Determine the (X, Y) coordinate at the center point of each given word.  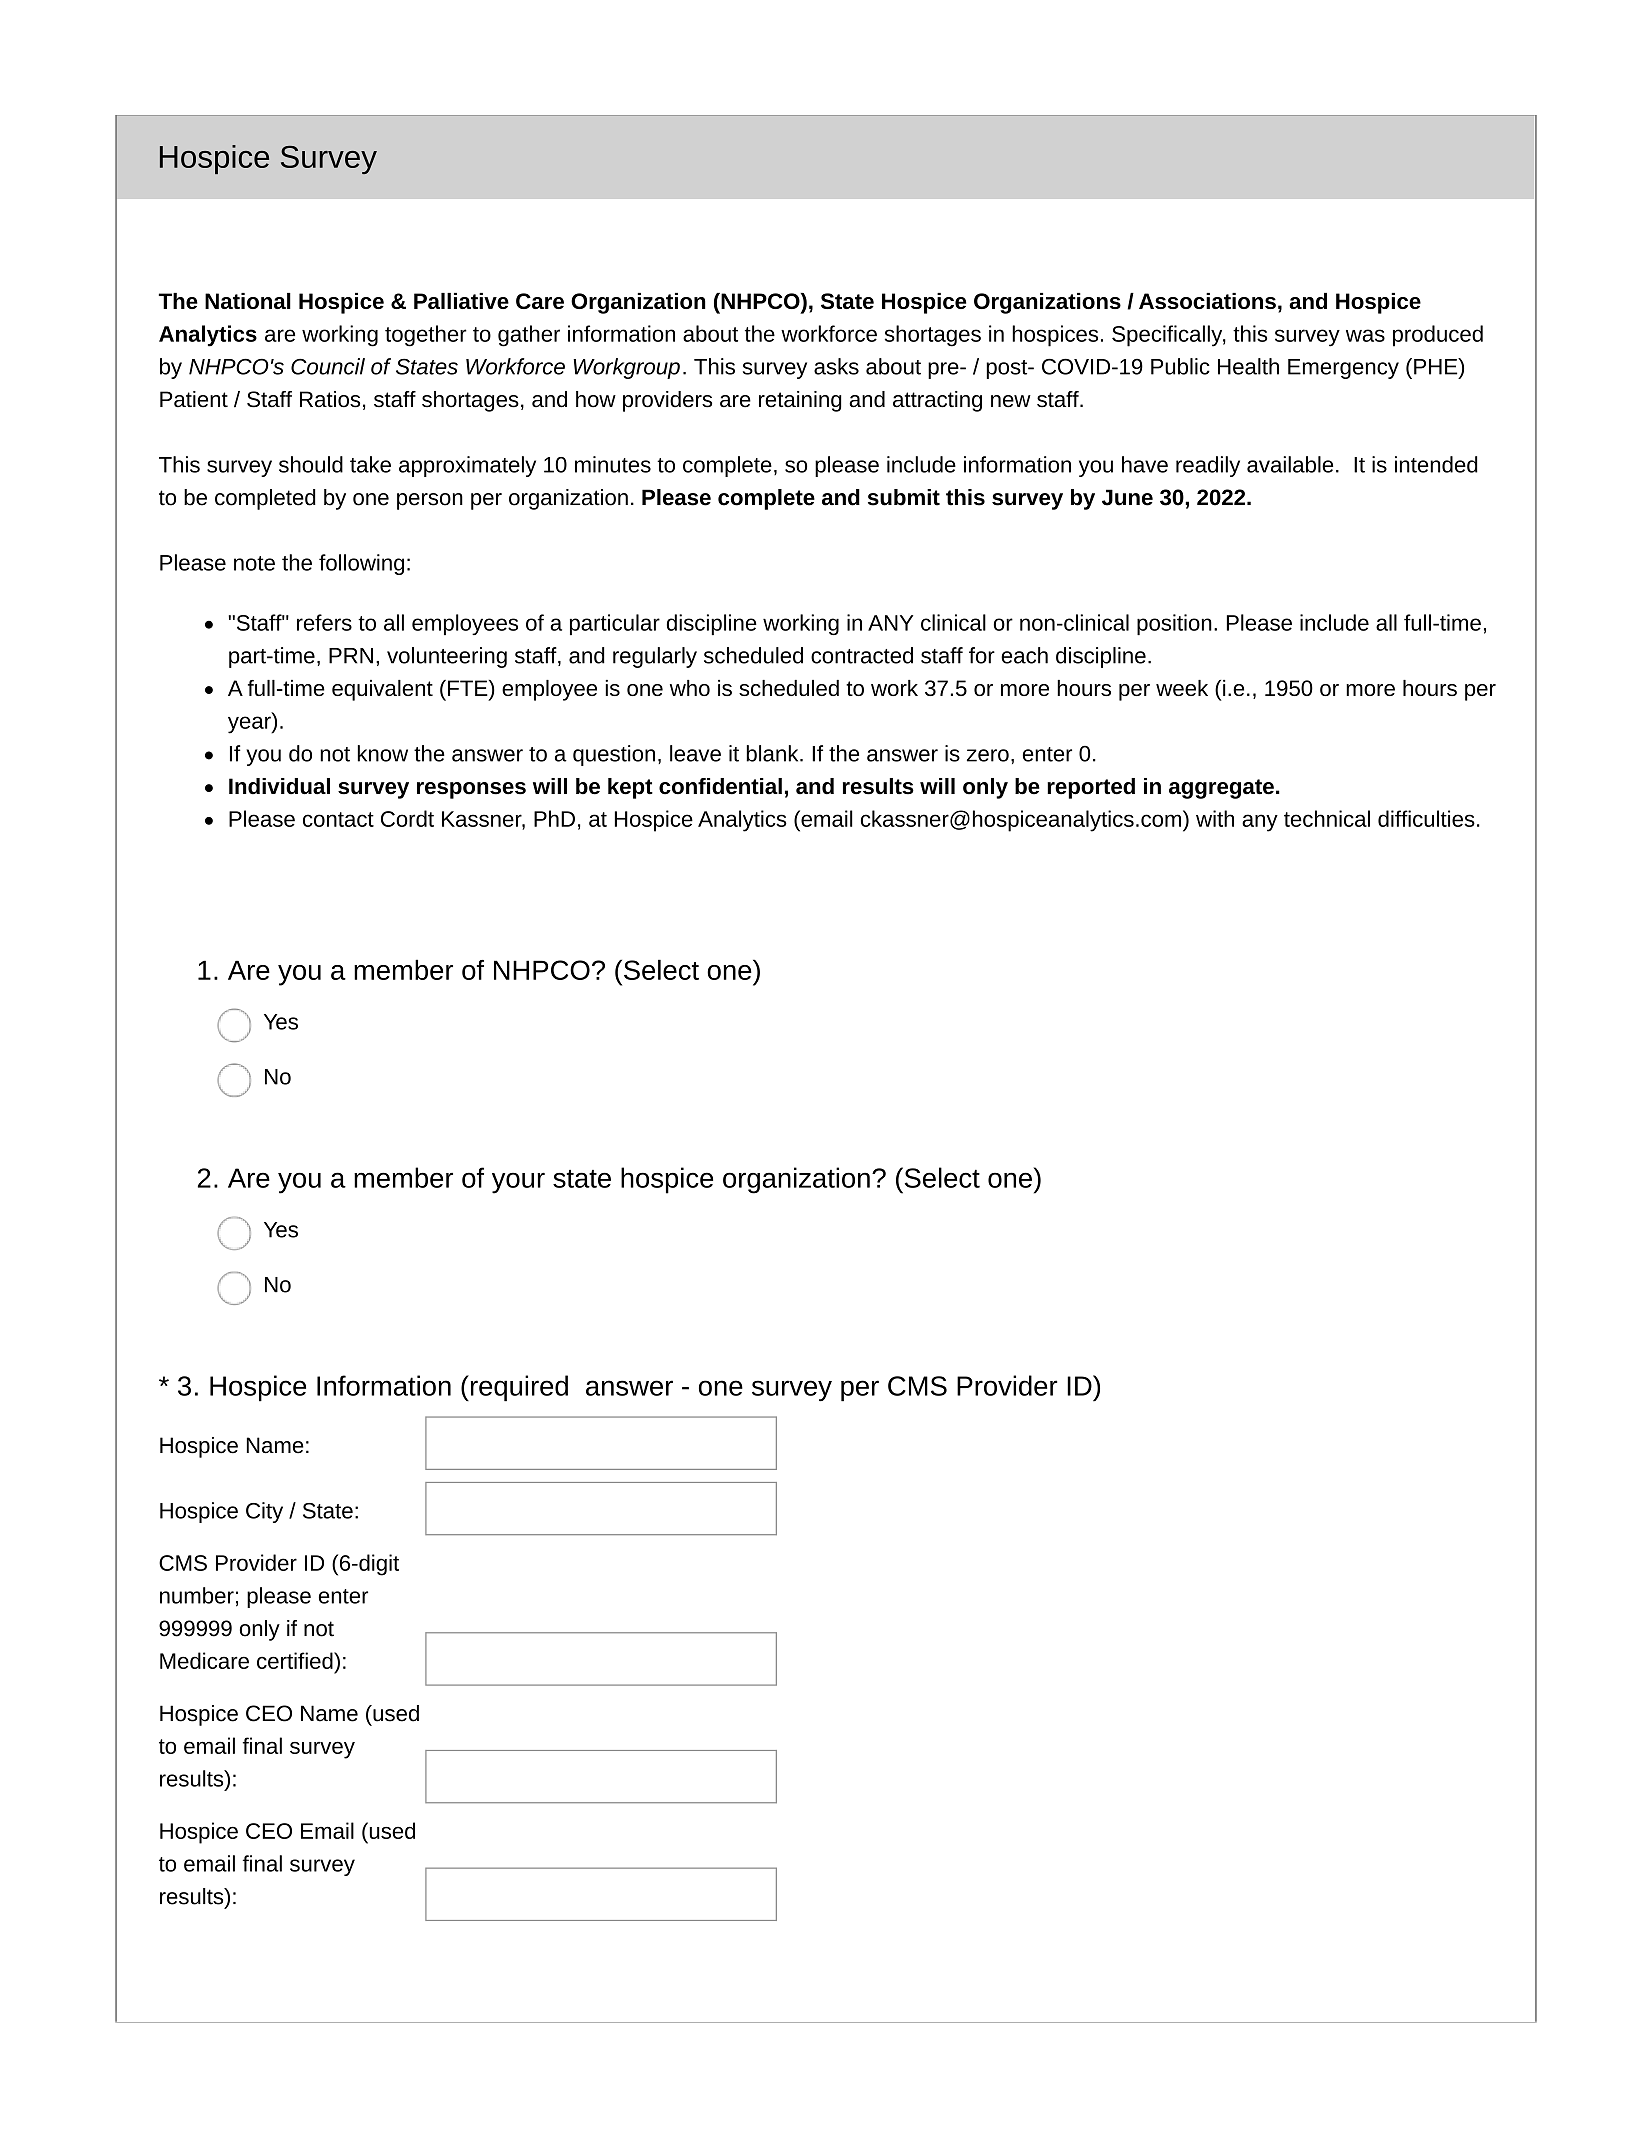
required (518, 1388)
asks (836, 366)
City (264, 1512)
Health (1248, 366)
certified (296, 1660)
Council (328, 366)
